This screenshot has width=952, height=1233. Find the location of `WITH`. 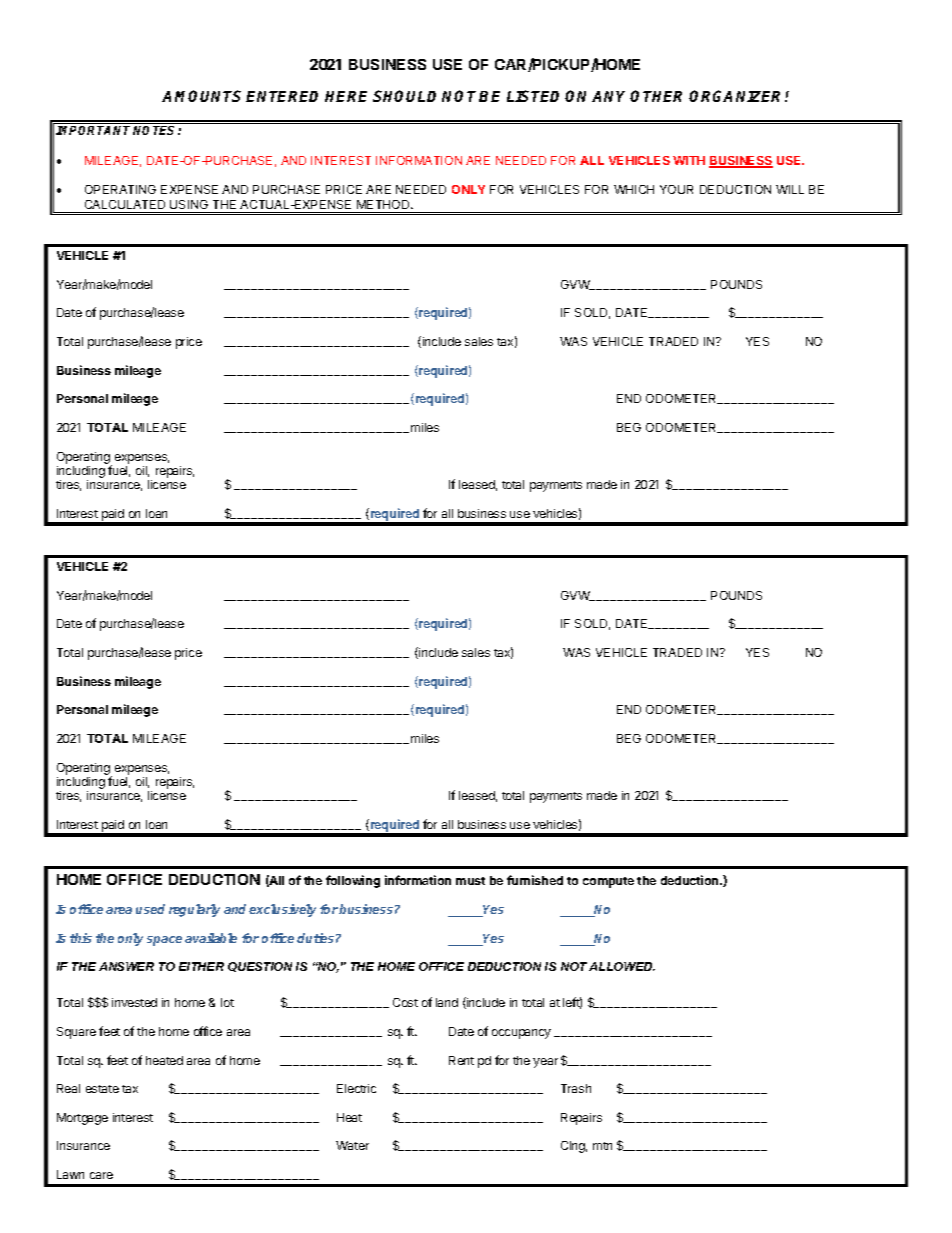

WITH is located at coordinates (689, 160).
